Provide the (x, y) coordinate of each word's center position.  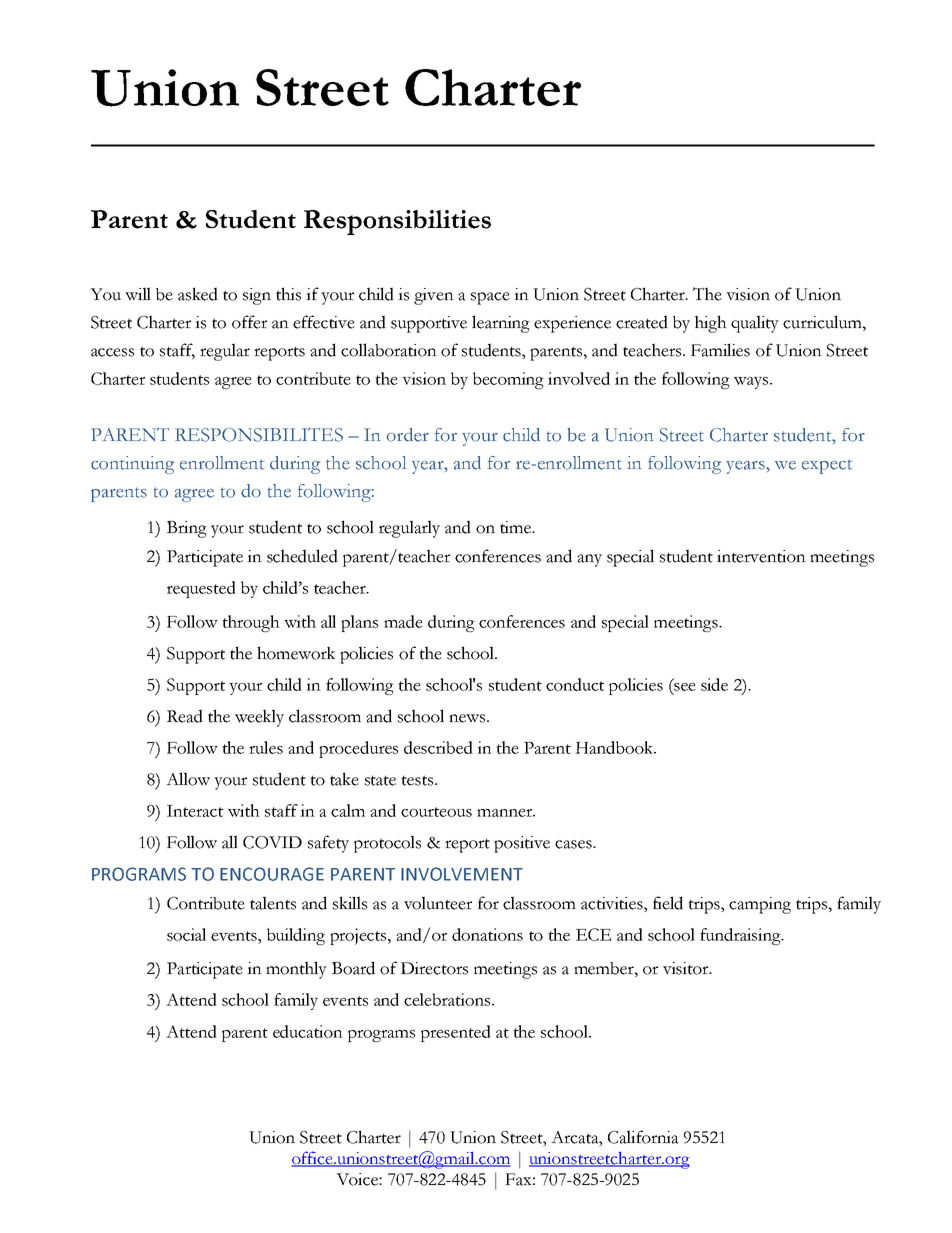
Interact (195, 811)
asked (198, 294)
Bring (187, 529)
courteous (436, 812)
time (516, 527)
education (308, 1031)
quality (755, 324)
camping (760, 905)
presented (456, 1033)
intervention (761, 556)
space (490, 298)
